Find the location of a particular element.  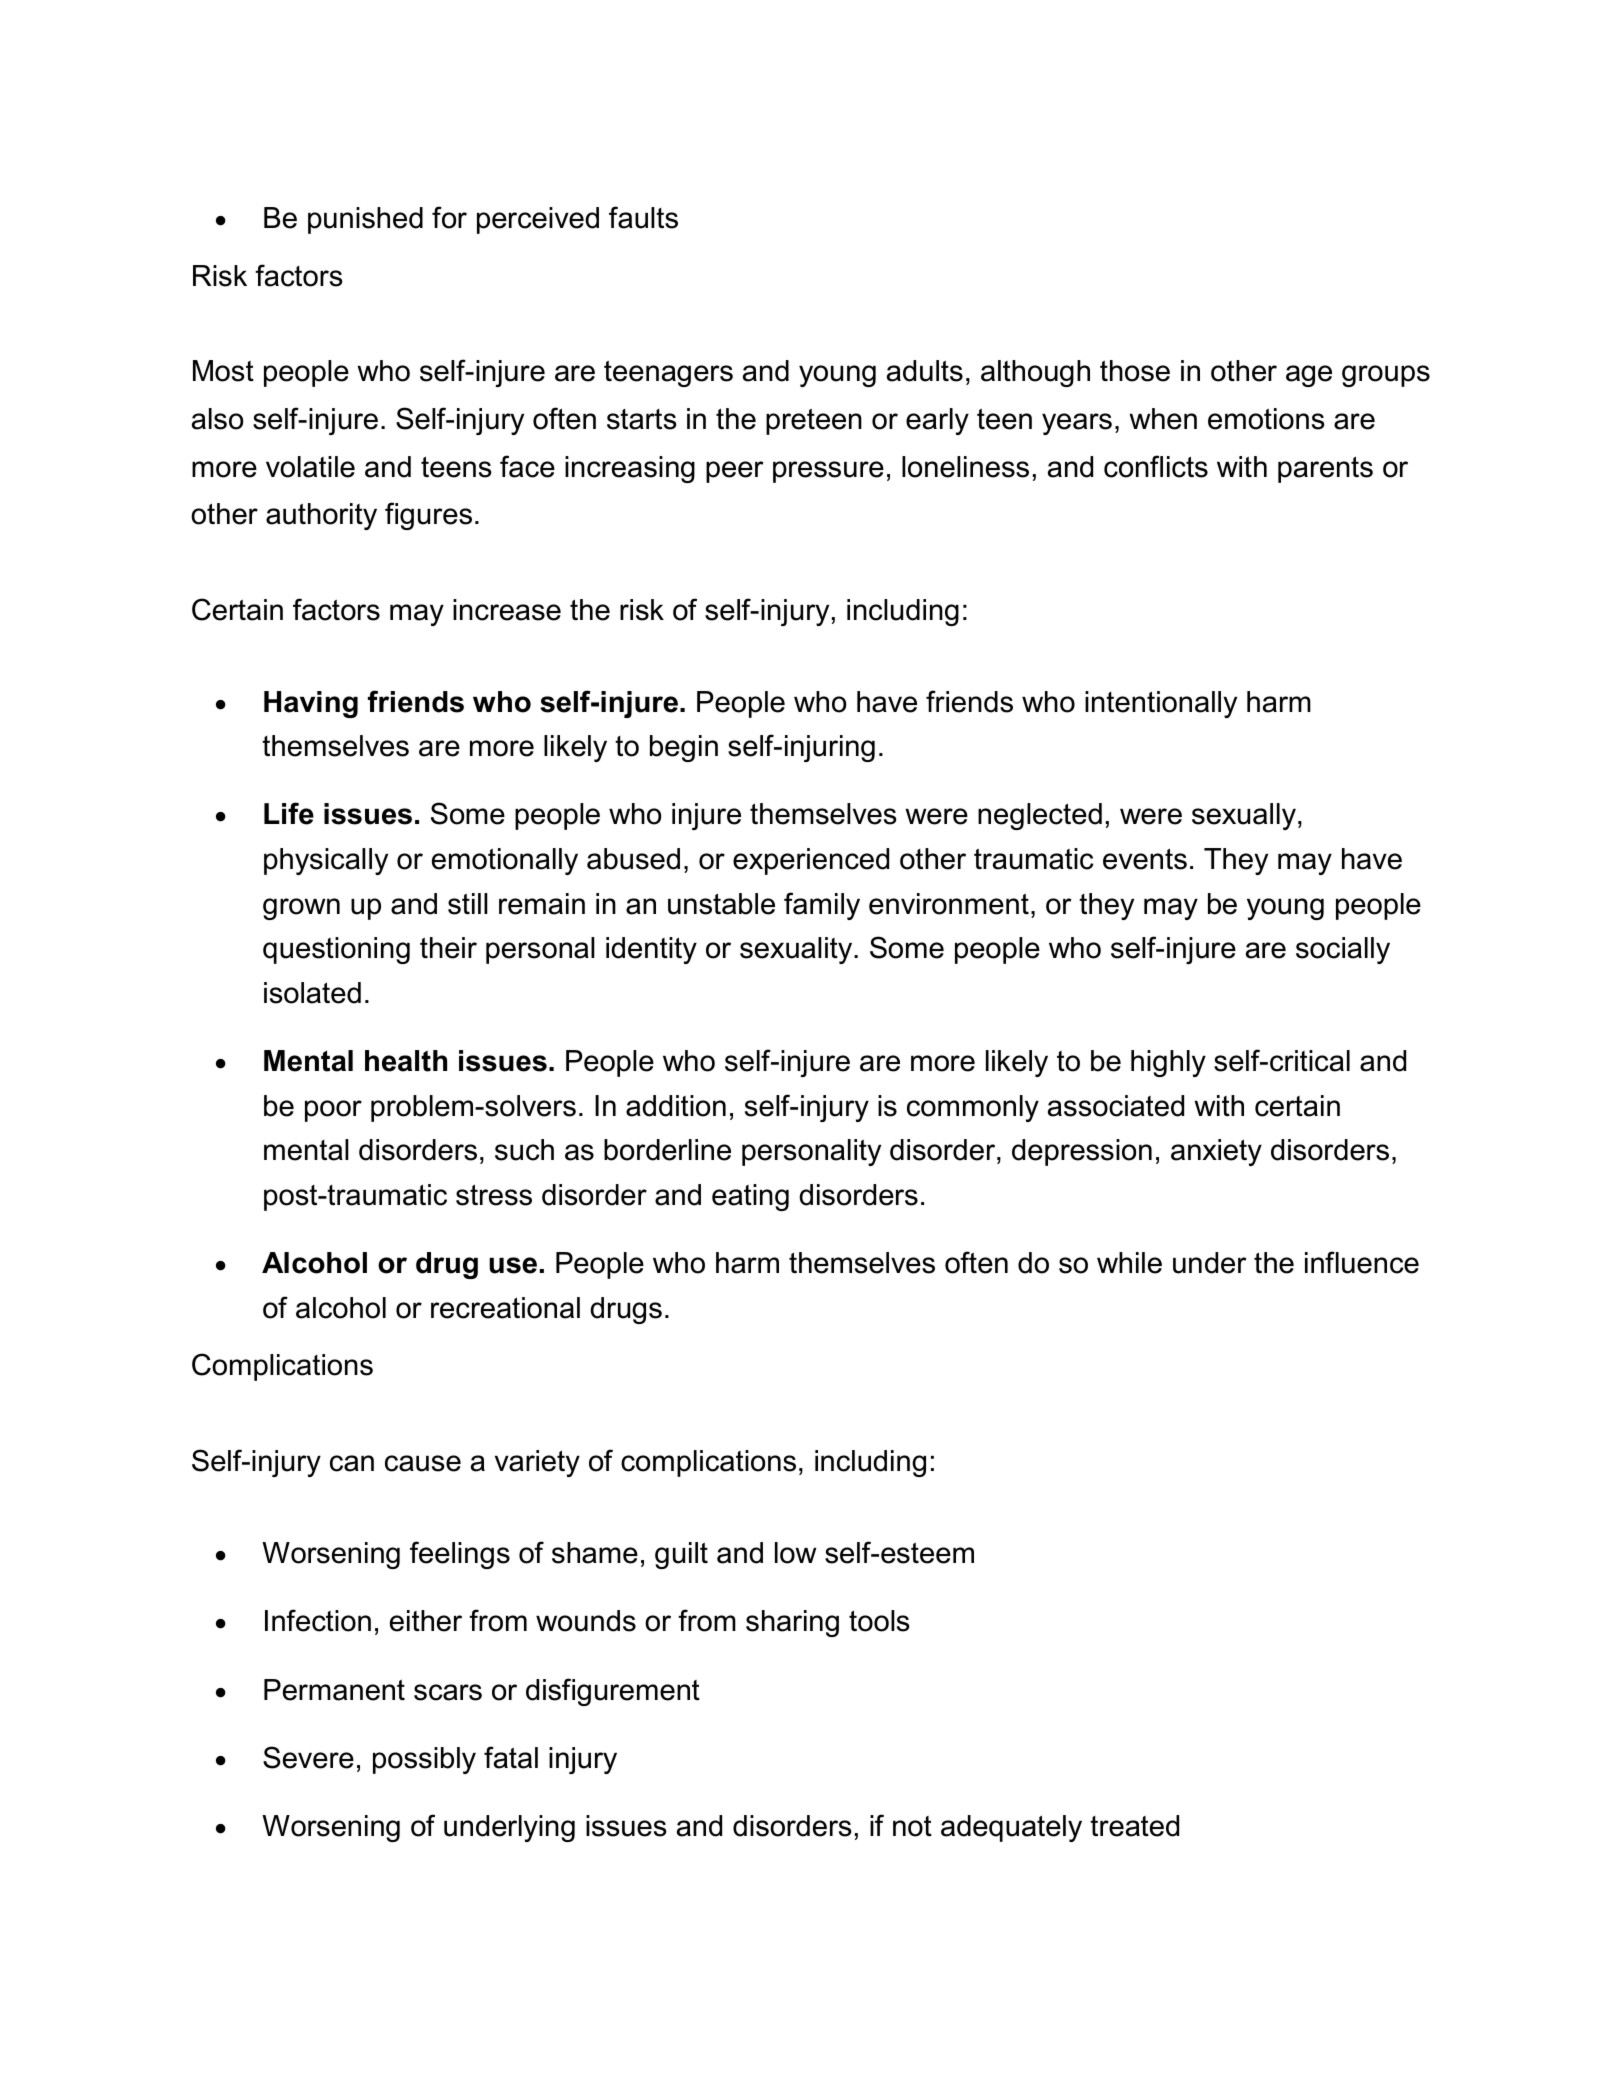

Life is located at coordinates (289, 813).
